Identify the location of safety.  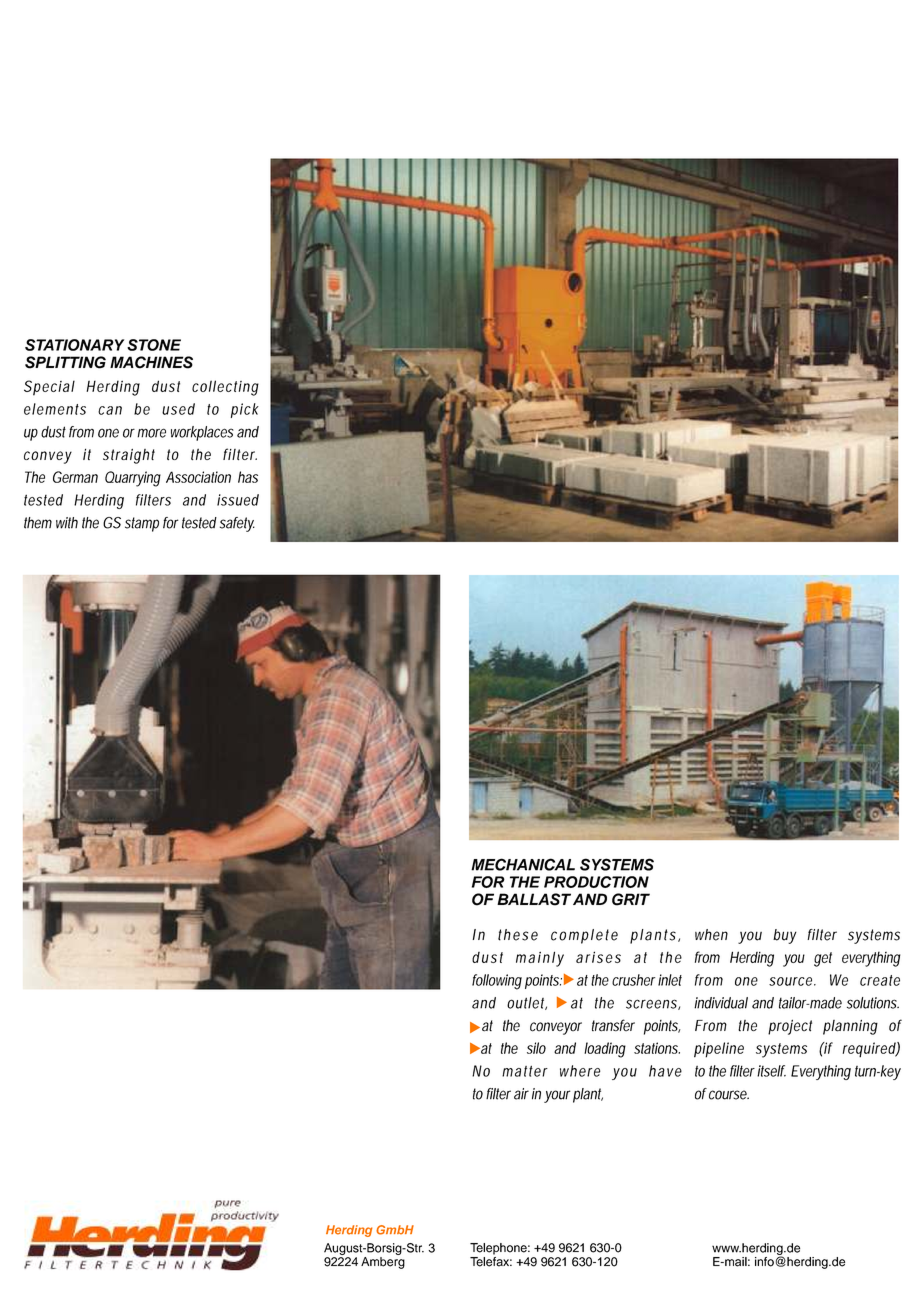
(237, 524).
